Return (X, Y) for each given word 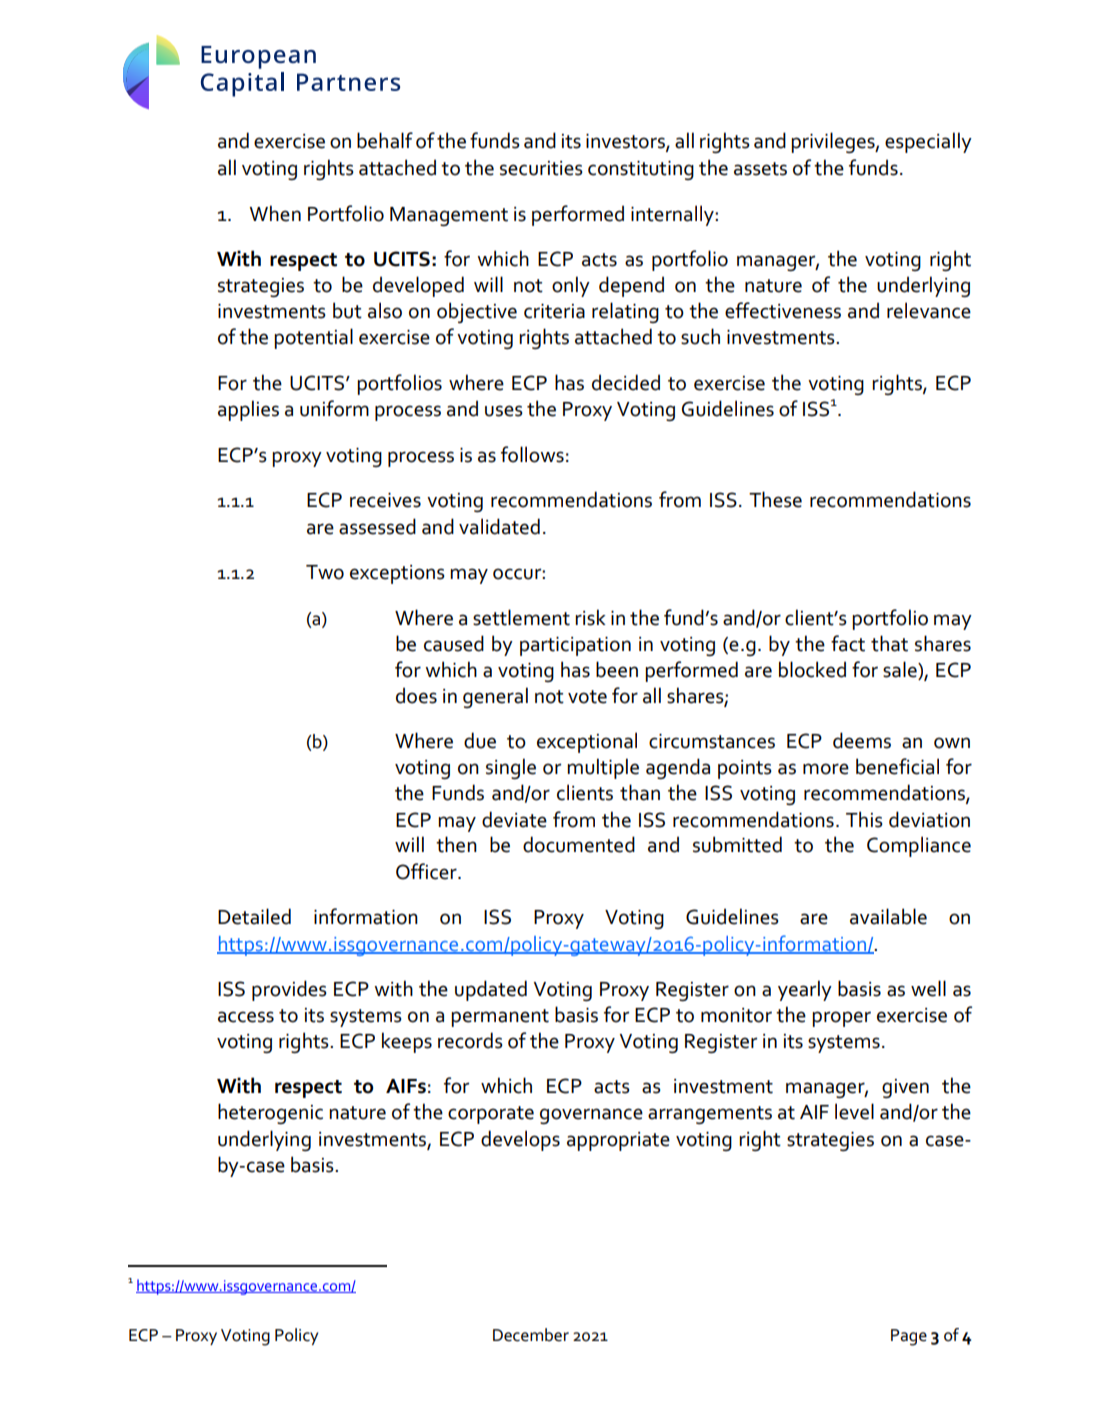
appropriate (618, 1141)
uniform (334, 408)
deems (862, 740)
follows (532, 454)
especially (928, 142)
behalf (385, 140)
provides (289, 990)
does (416, 695)
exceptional (587, 742)
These (775, 499)
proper (841, 1019)
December (531, 1335)
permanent (500, 1018)
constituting (641, 170)
